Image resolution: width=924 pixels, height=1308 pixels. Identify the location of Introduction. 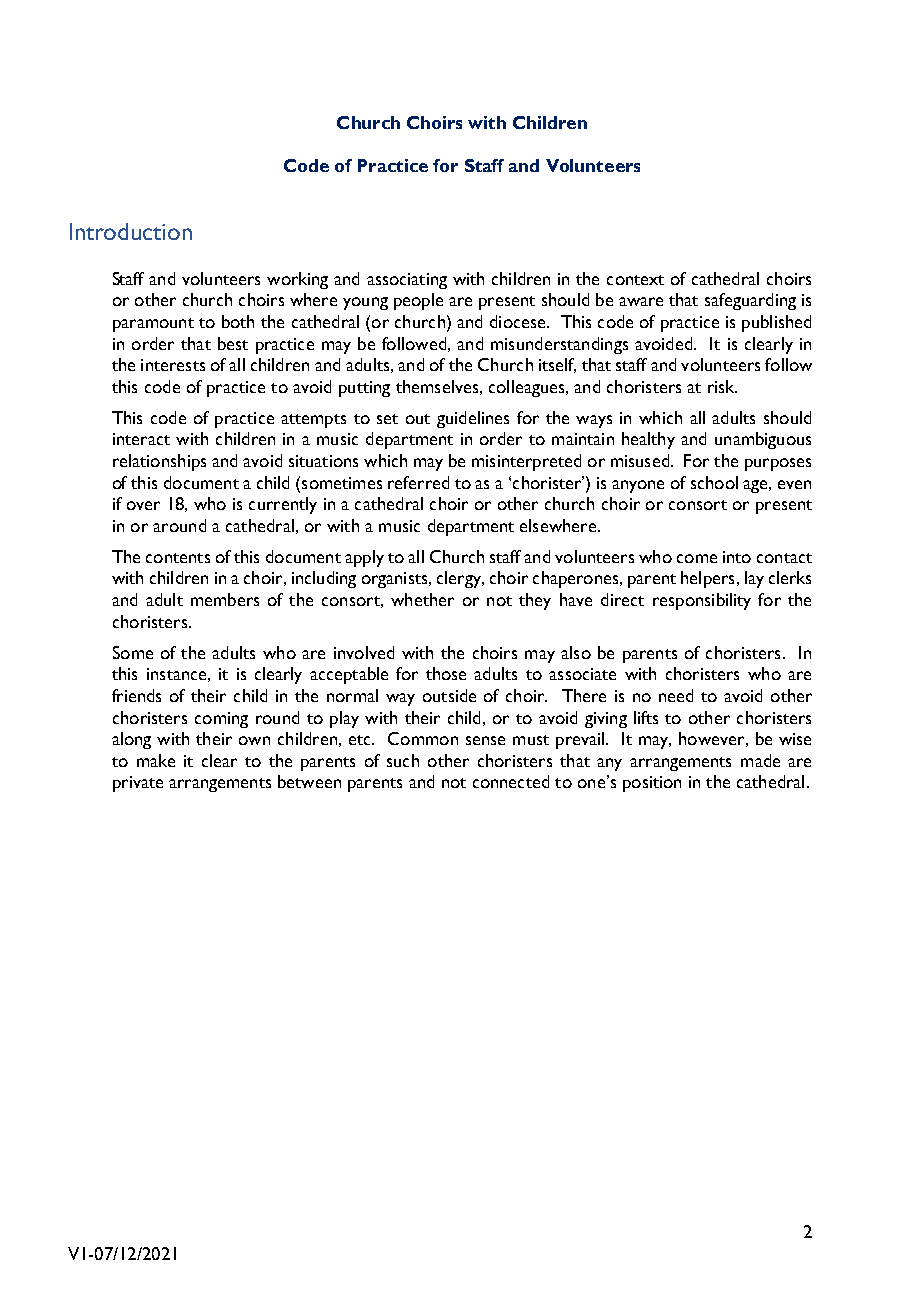
(131, 231).
